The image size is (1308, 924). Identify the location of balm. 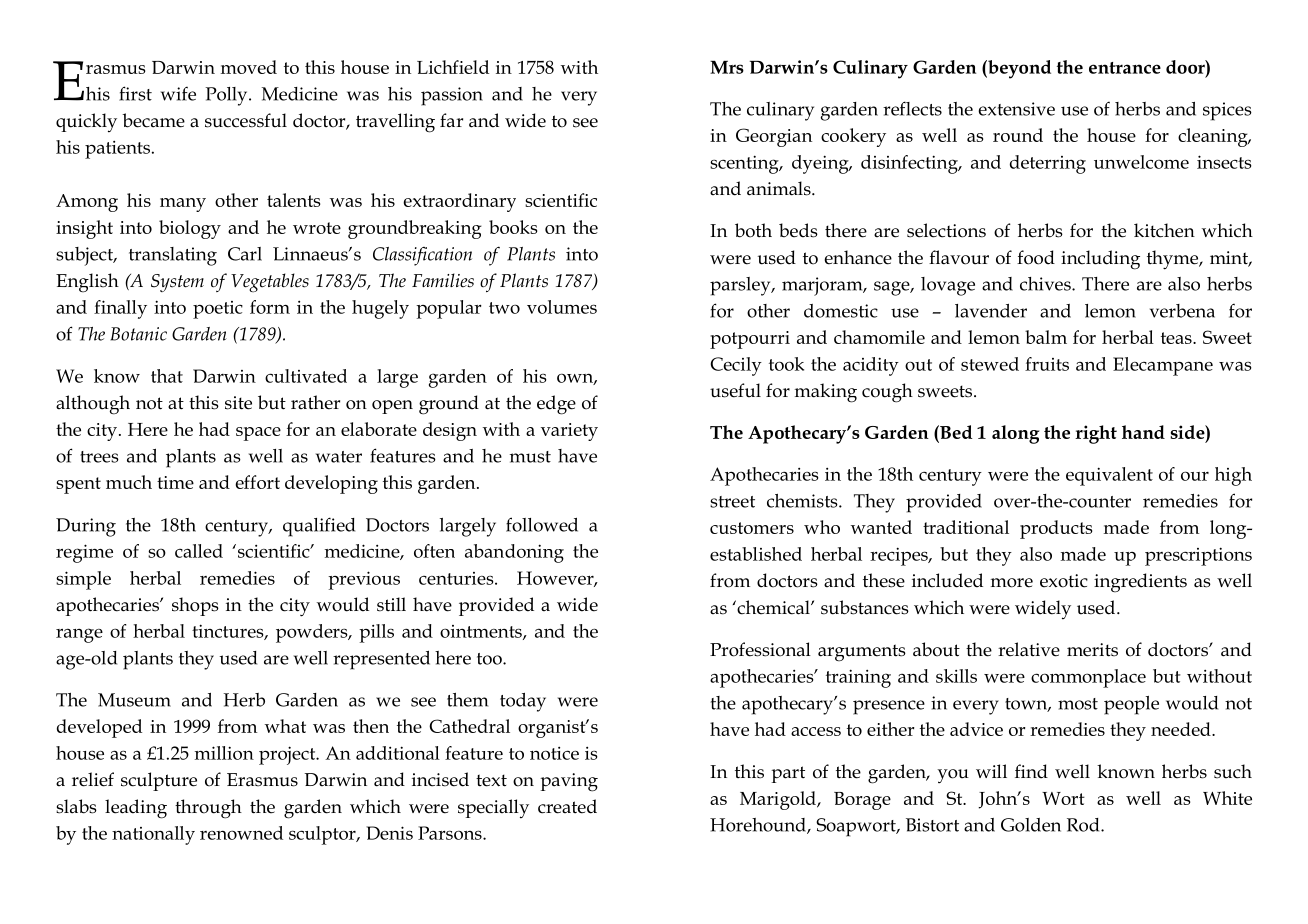
(1046, 337).
